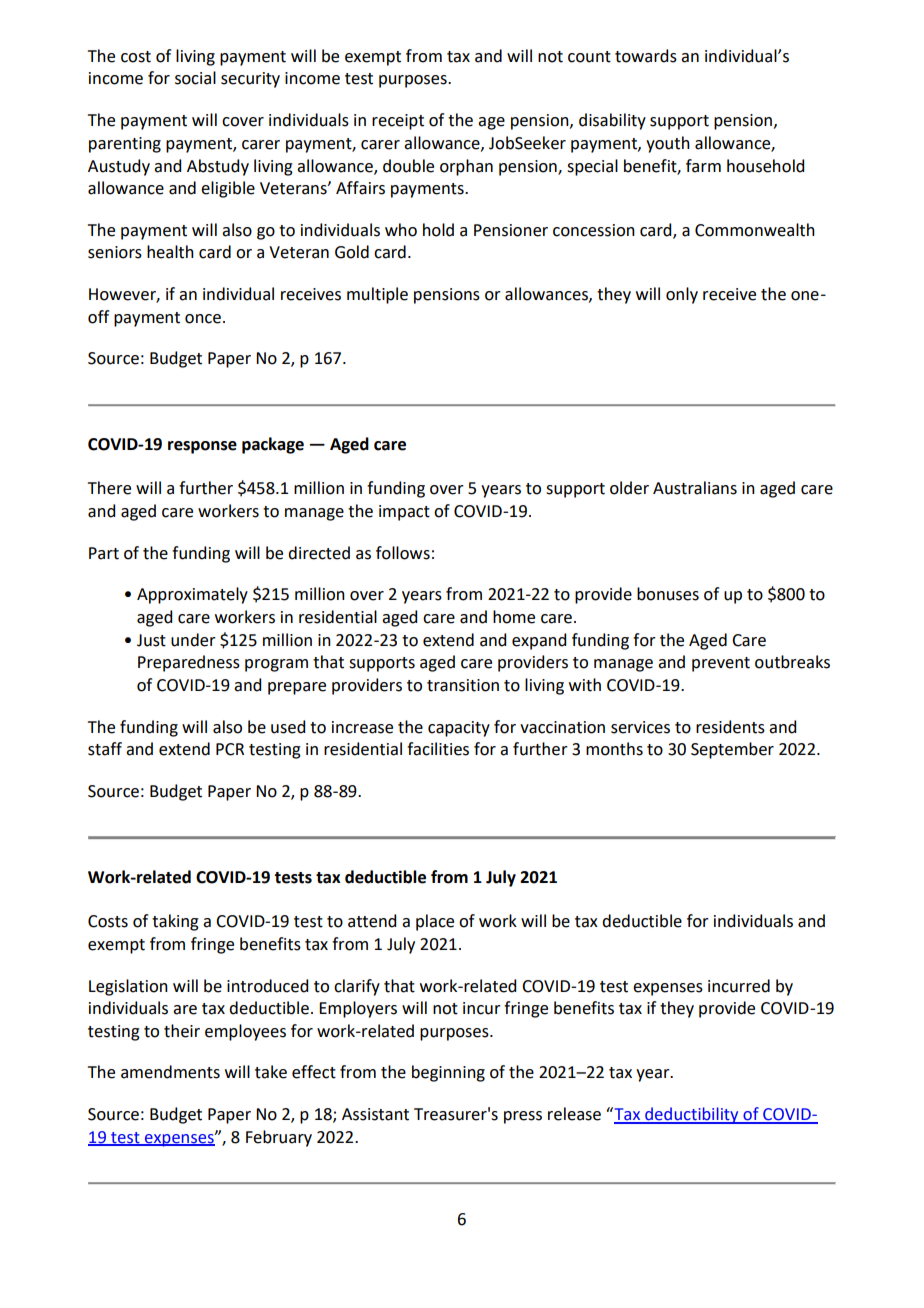  What do you see at coordinates (170, 1072) in the screenshot?
I see `amendments` at bounding box center [170, 1072].
